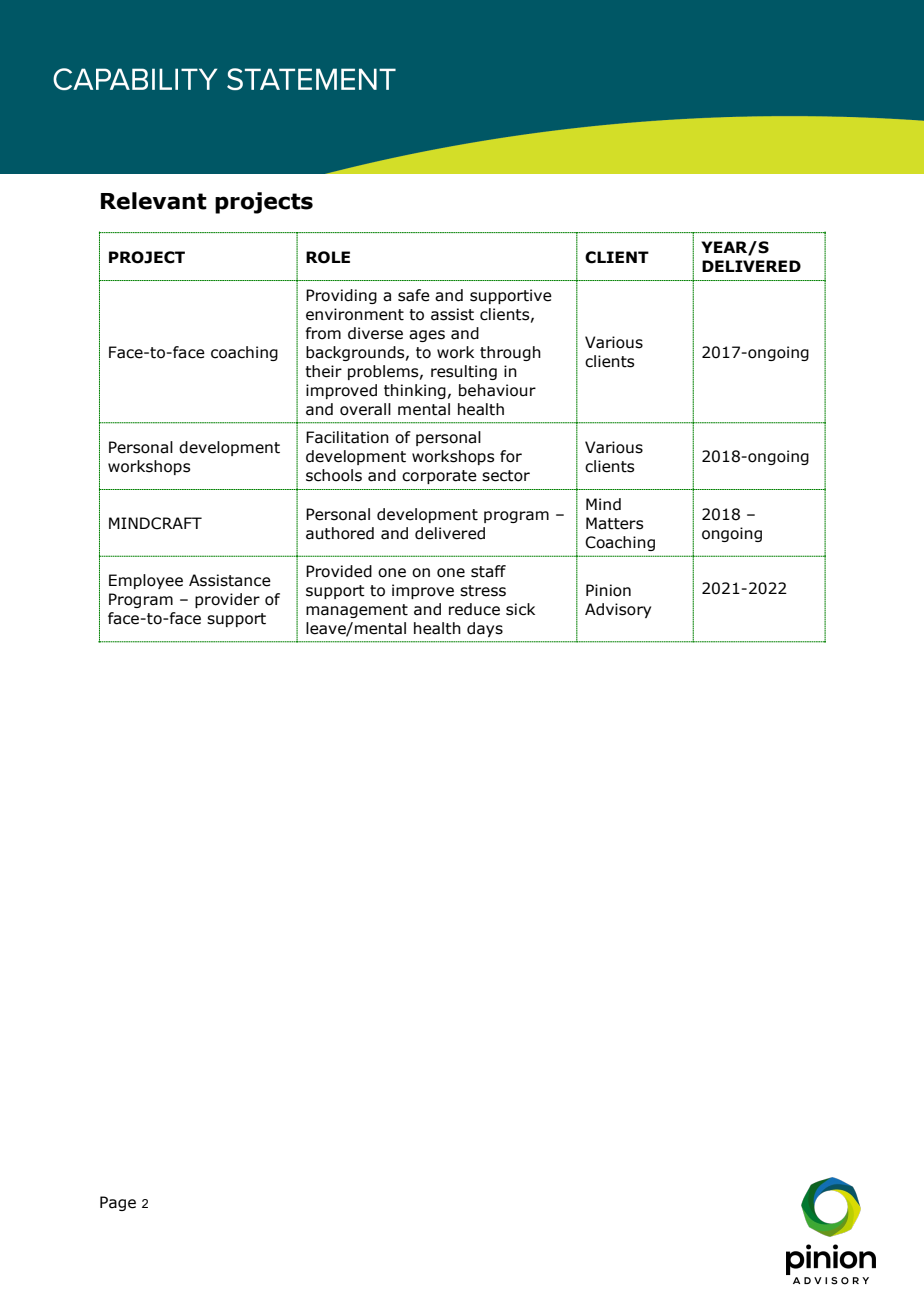  What do you see at coordinates (154, 201) in the screenshot?
I see `Relevant` at bounding box center [154, 201].
